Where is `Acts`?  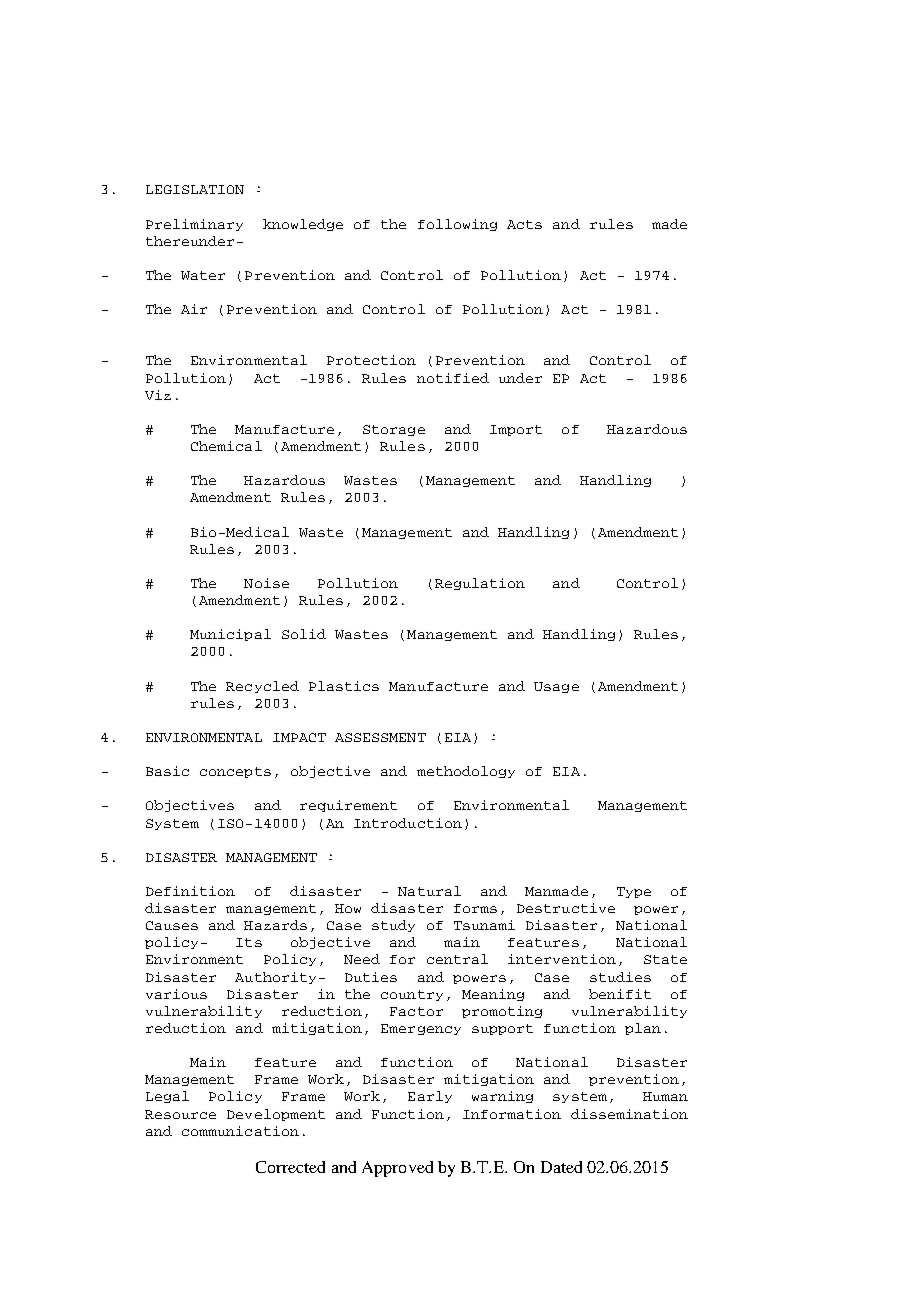
Acts is located at coordinates (524, 224).
